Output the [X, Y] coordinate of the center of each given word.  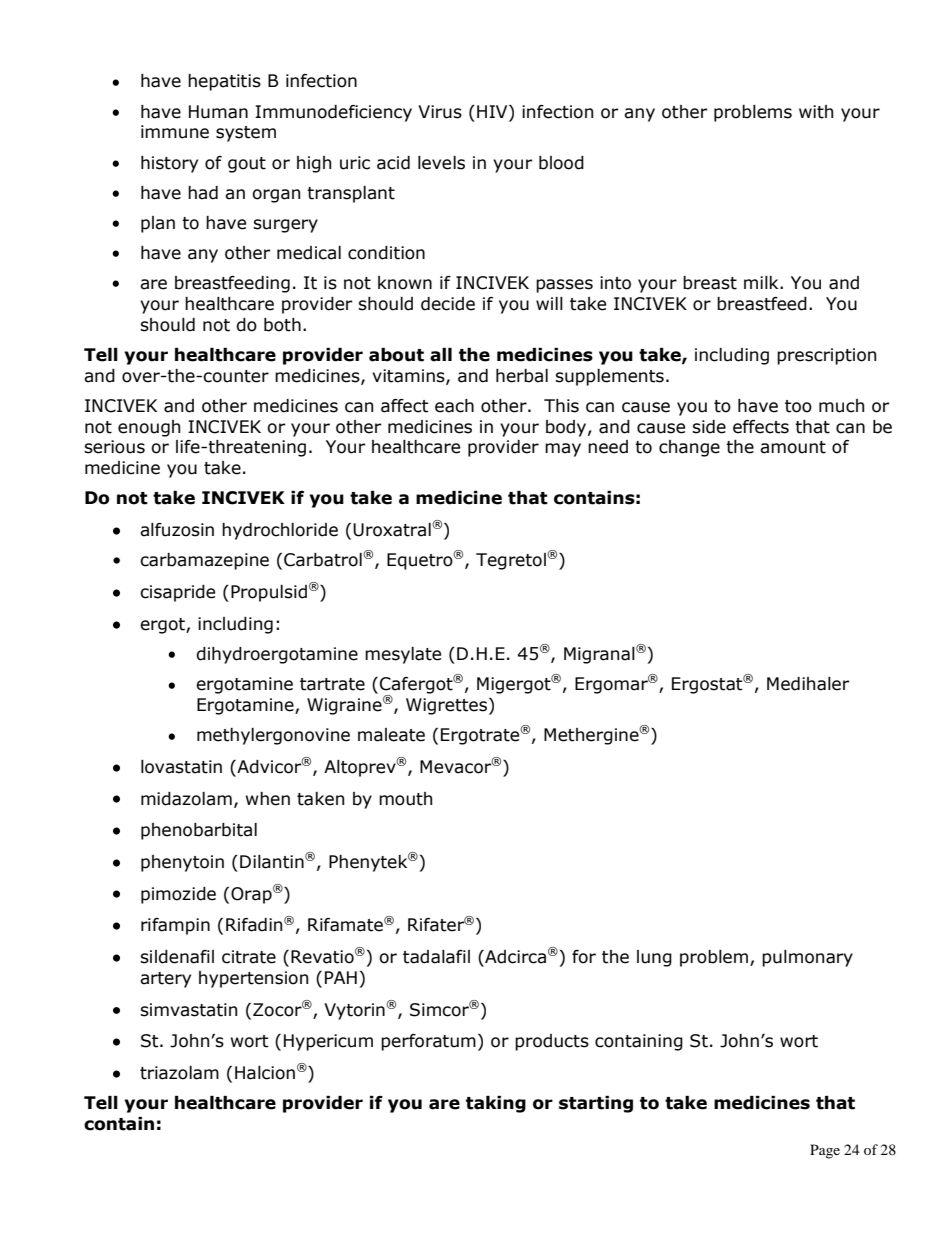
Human [218, 112]
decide [448, 304]
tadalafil [436, 957]
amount [793, 447]
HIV [493, 111]
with [816, 112]
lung [654, 958]
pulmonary [807, 958]
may [563, 450]
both [282, 325]
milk [762, 282]
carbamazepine [204, 561]
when [268, 799]
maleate [391, 735]
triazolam [179, 1073]
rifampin [175, 926]
